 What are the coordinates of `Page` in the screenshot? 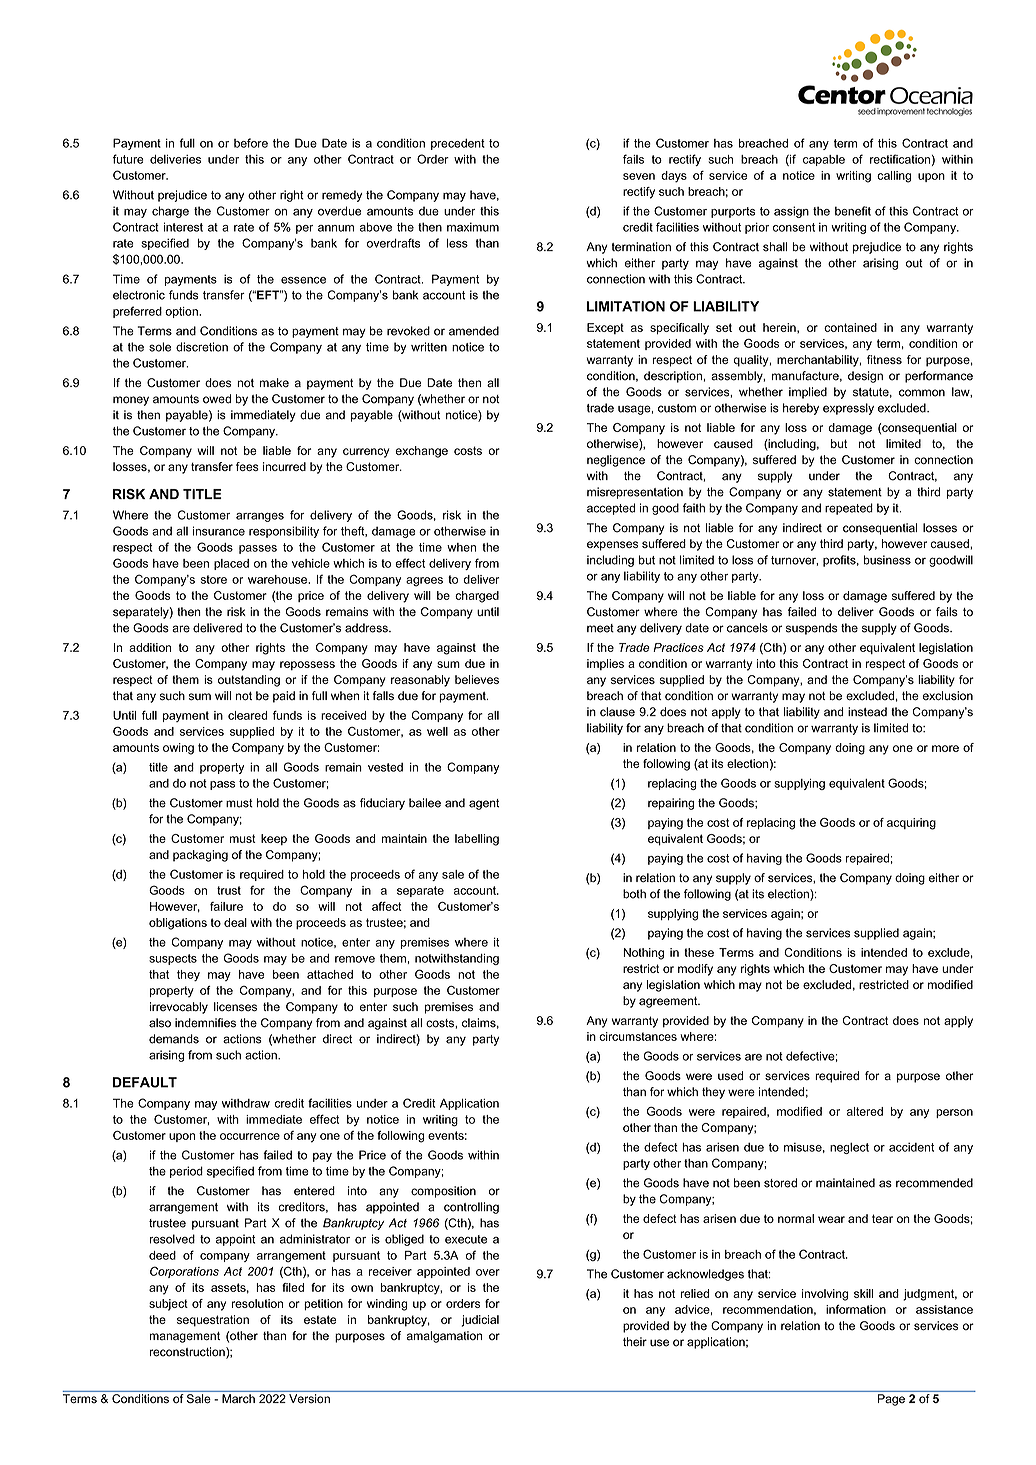 It's located at (891, 1400).
